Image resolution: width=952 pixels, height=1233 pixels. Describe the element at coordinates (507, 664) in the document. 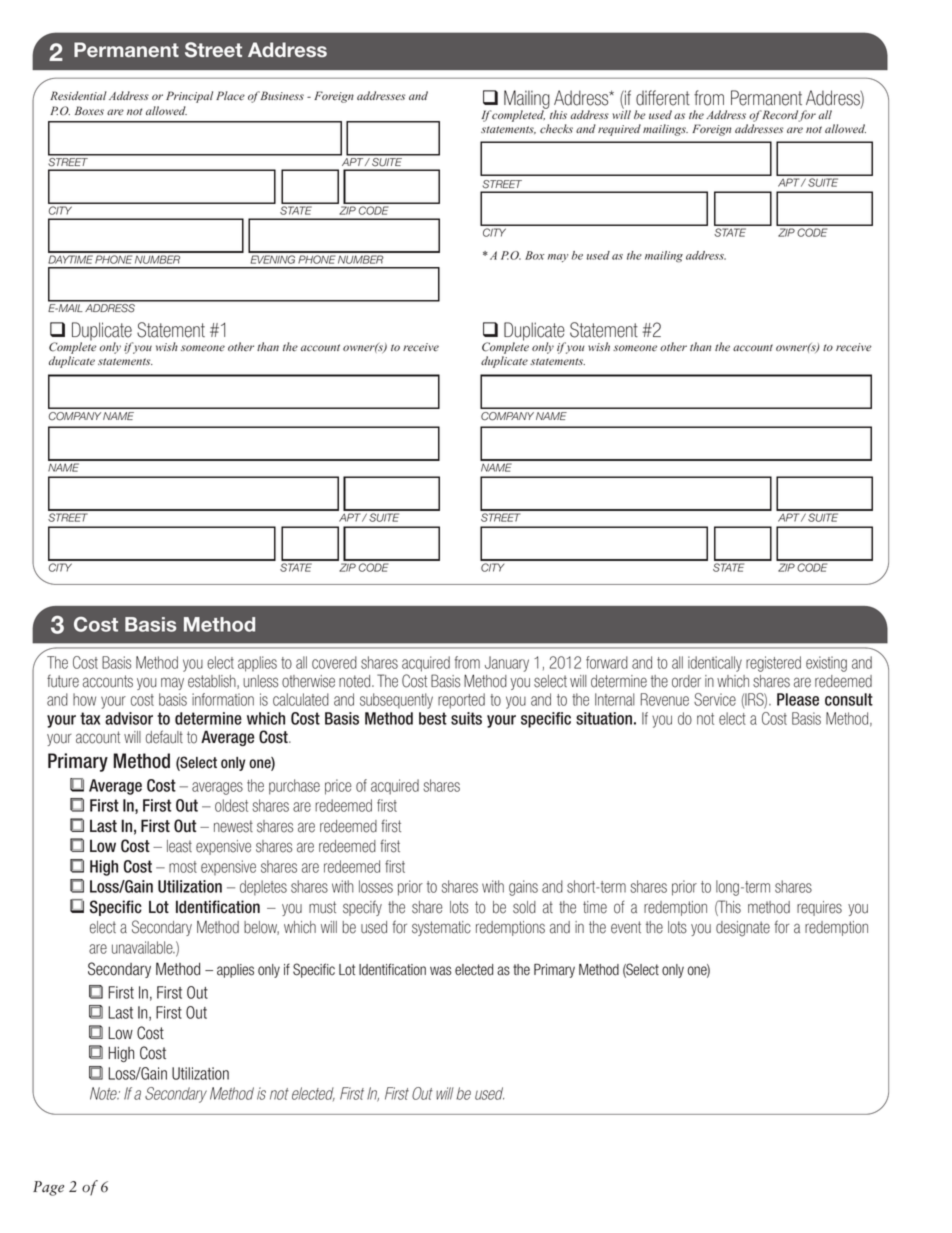

I see `January` at that location.
